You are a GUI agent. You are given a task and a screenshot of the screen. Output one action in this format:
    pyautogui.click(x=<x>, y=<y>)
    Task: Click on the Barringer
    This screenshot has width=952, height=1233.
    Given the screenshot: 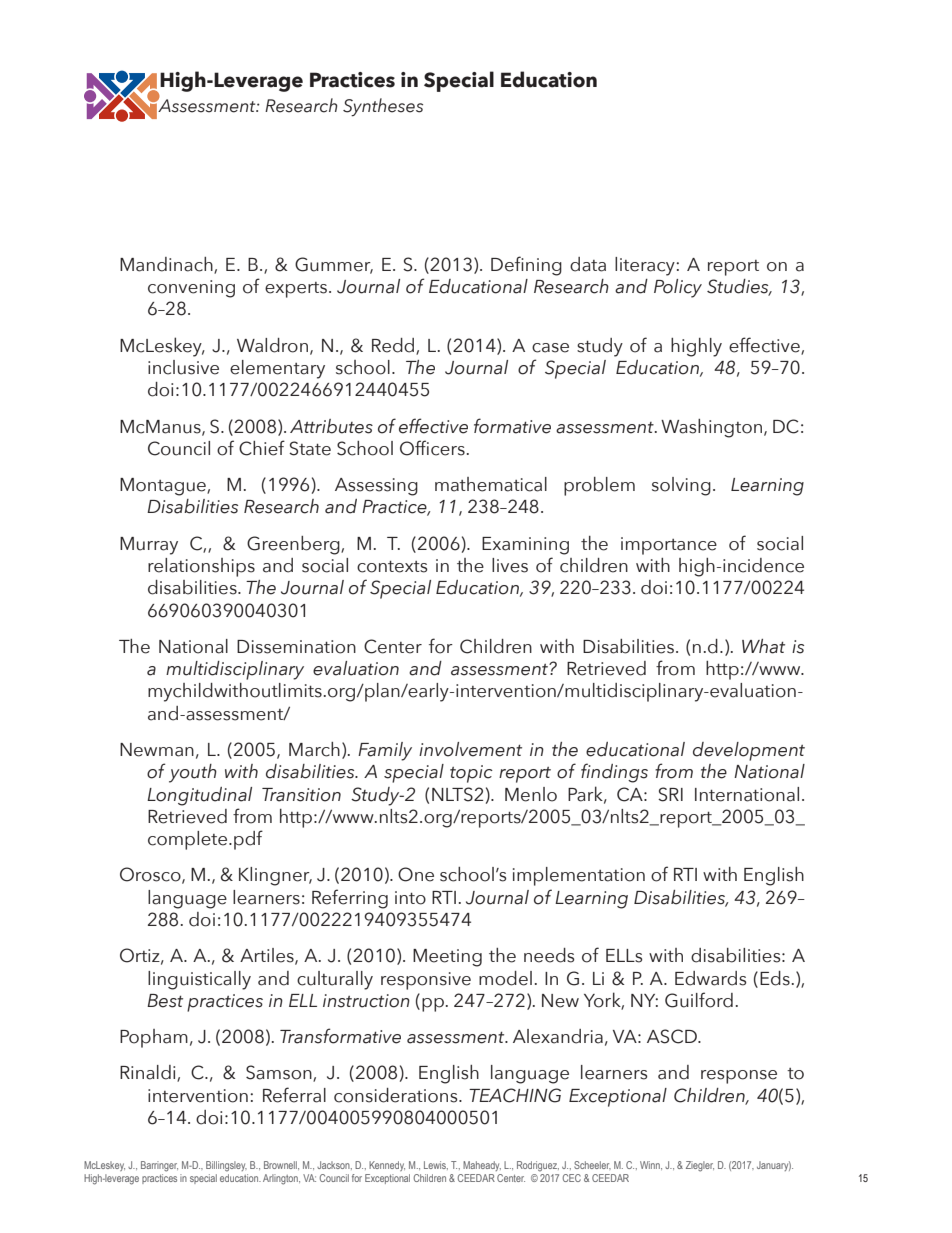 What is the action you would take?
    pyautogui.click(x=159, y=1166)
